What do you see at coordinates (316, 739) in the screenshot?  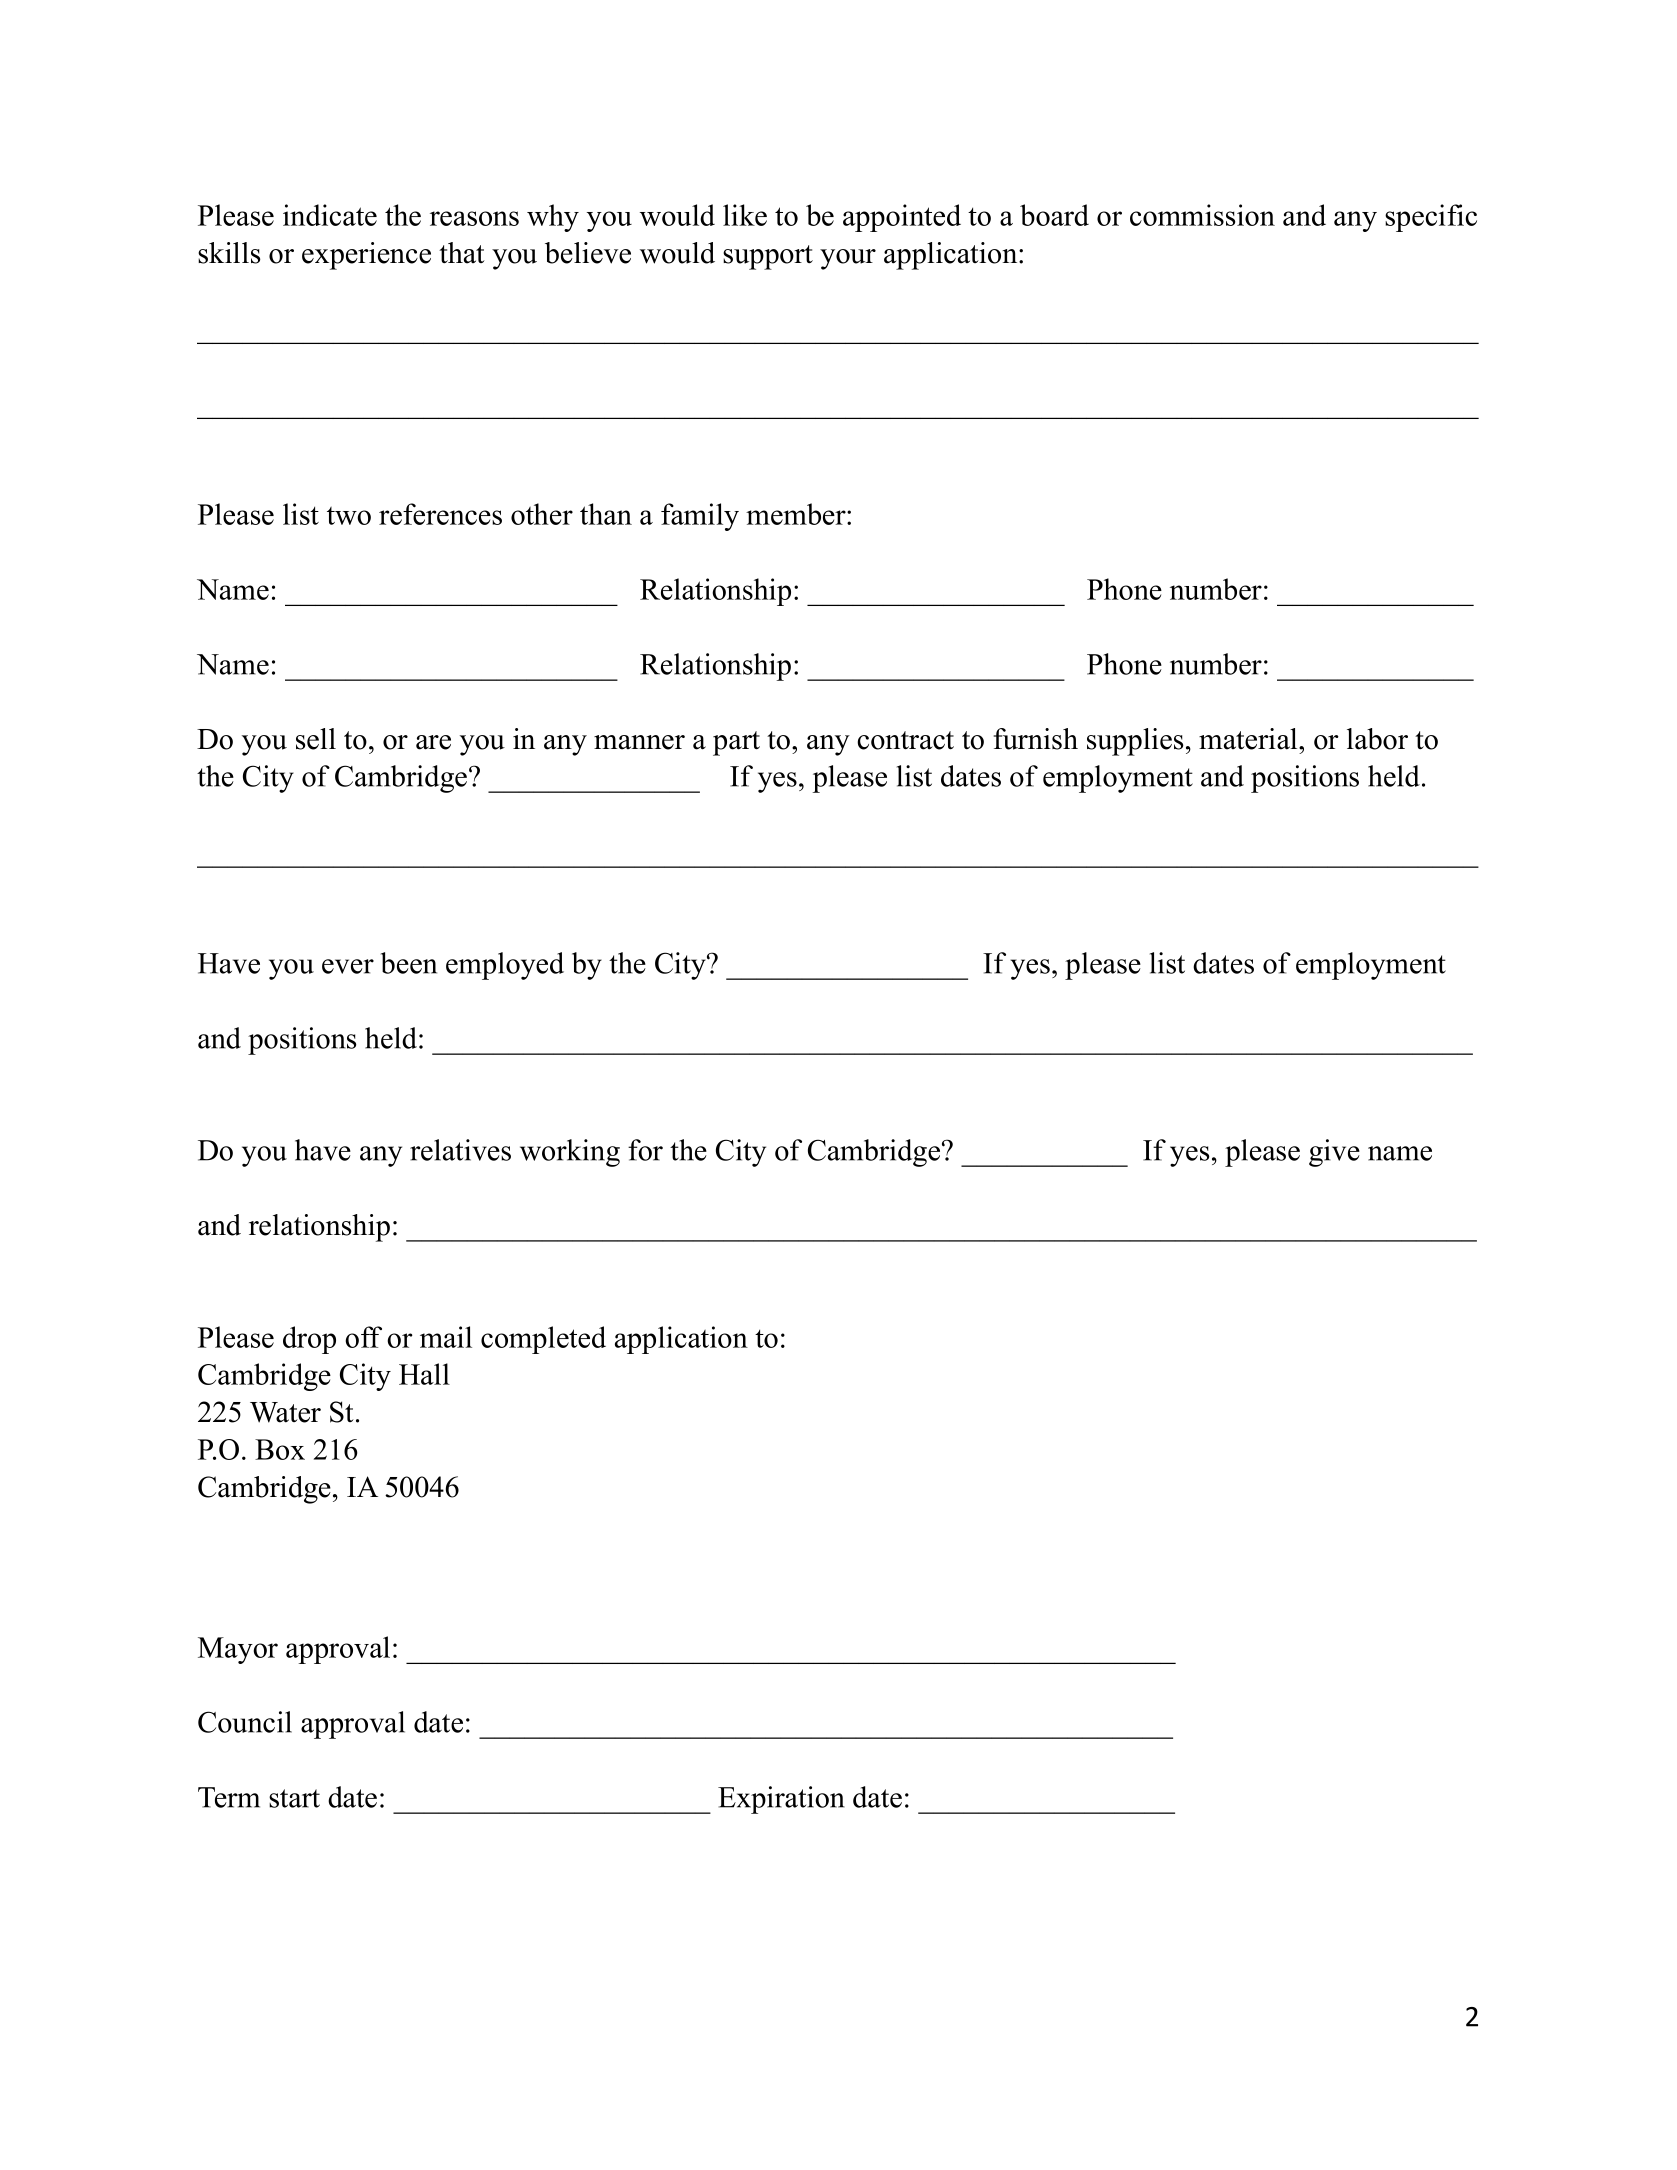 I see `sell` at bounding box center [316, 739].
